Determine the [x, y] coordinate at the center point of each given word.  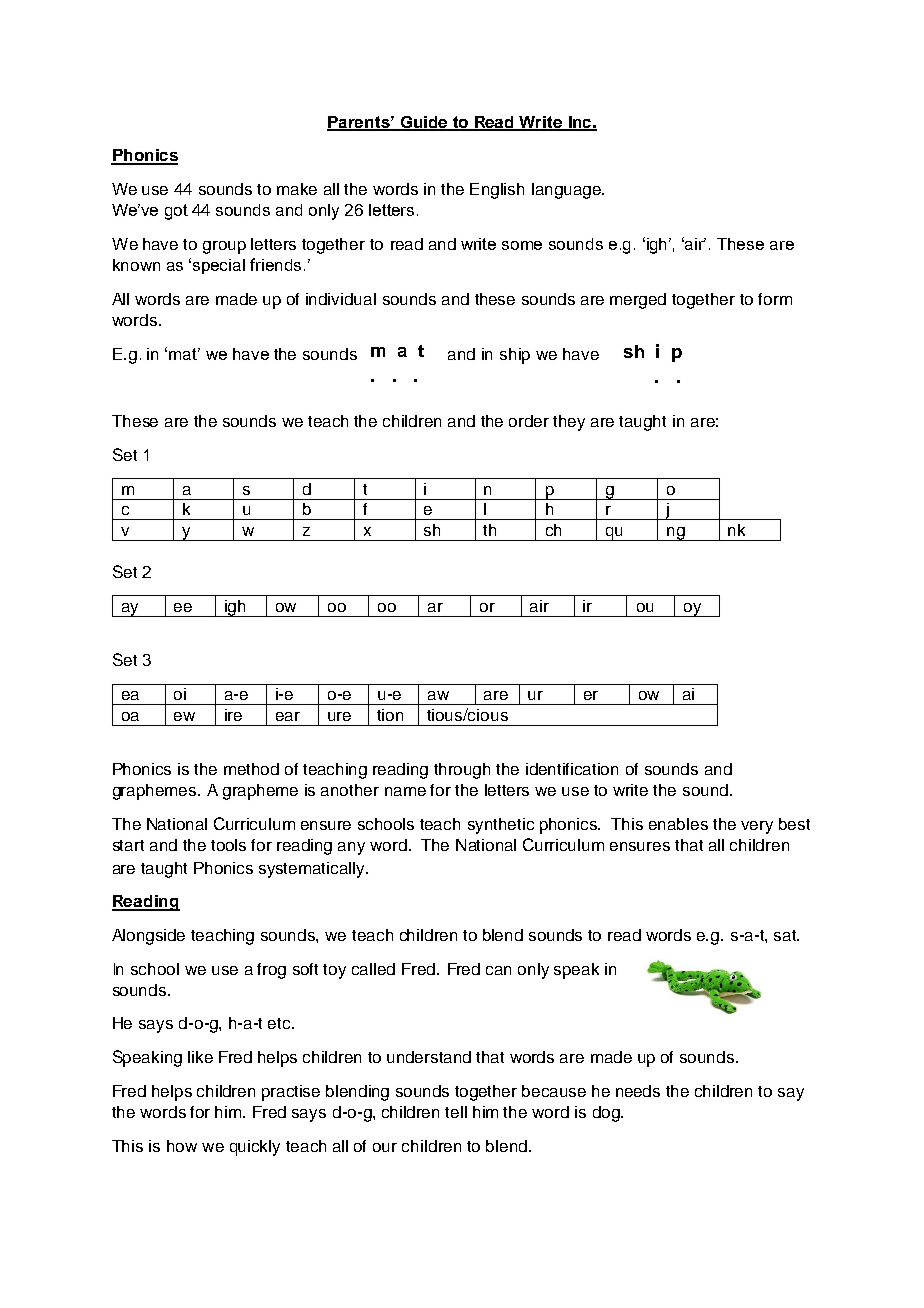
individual [341, 299]
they [569, 423]
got [176, 212]
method [251, 769]
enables [678, 824]
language [567, 191]
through [462, 771]
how [182, 1146]
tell [456, 1112]
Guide [424, 123]
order [529, 421]
